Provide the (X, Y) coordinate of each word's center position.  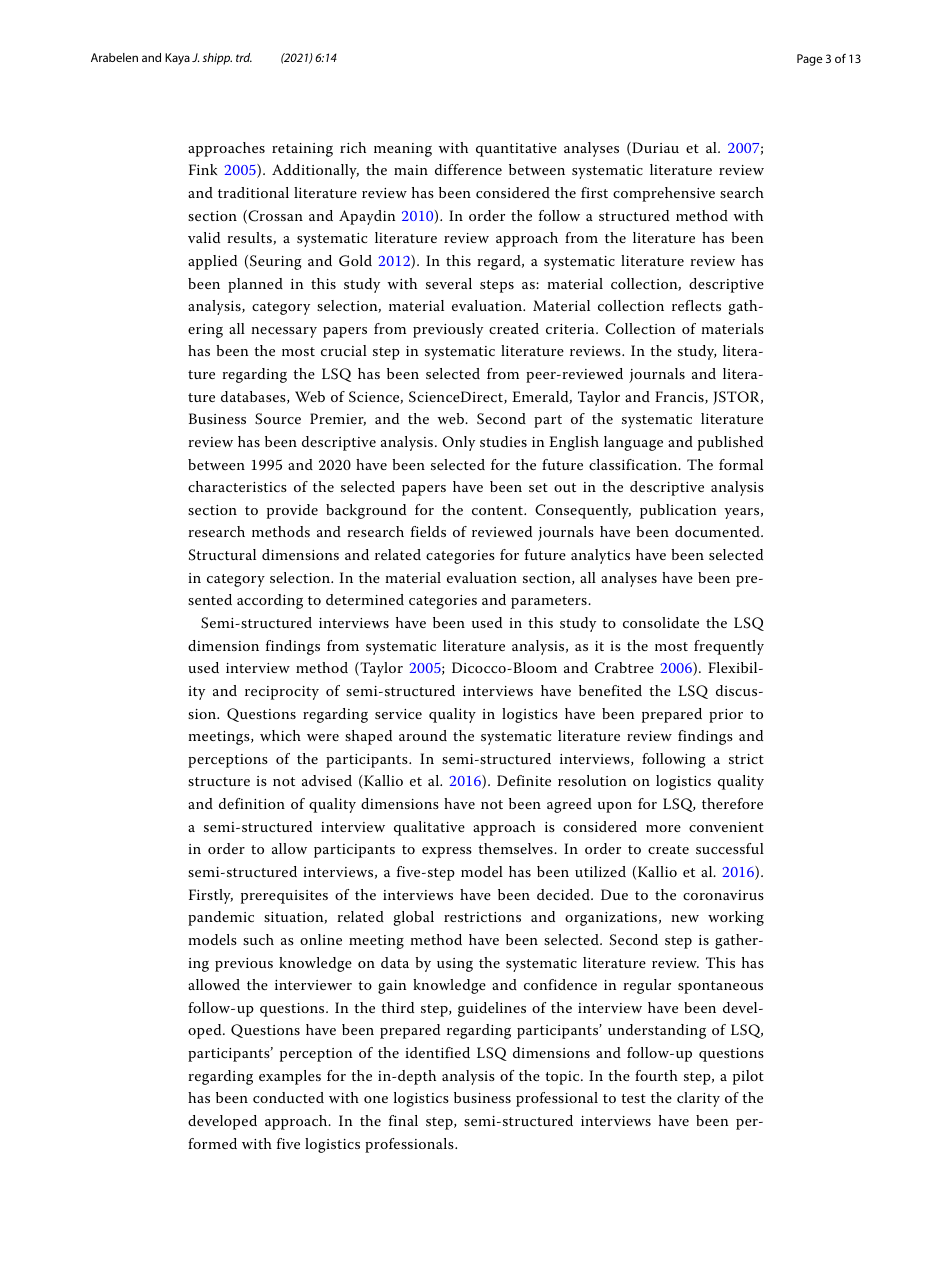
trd (244, 57)
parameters (550, 602)
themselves (516, 848)
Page (809, 60)
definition (252, 803)
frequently (729, 647)
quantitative (516, 150)
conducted (288, 1097)
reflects (696, 305)
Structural (222, 555)
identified (437, 1052)
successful (730, 848)
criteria (571, 329)
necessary (284, 332)
